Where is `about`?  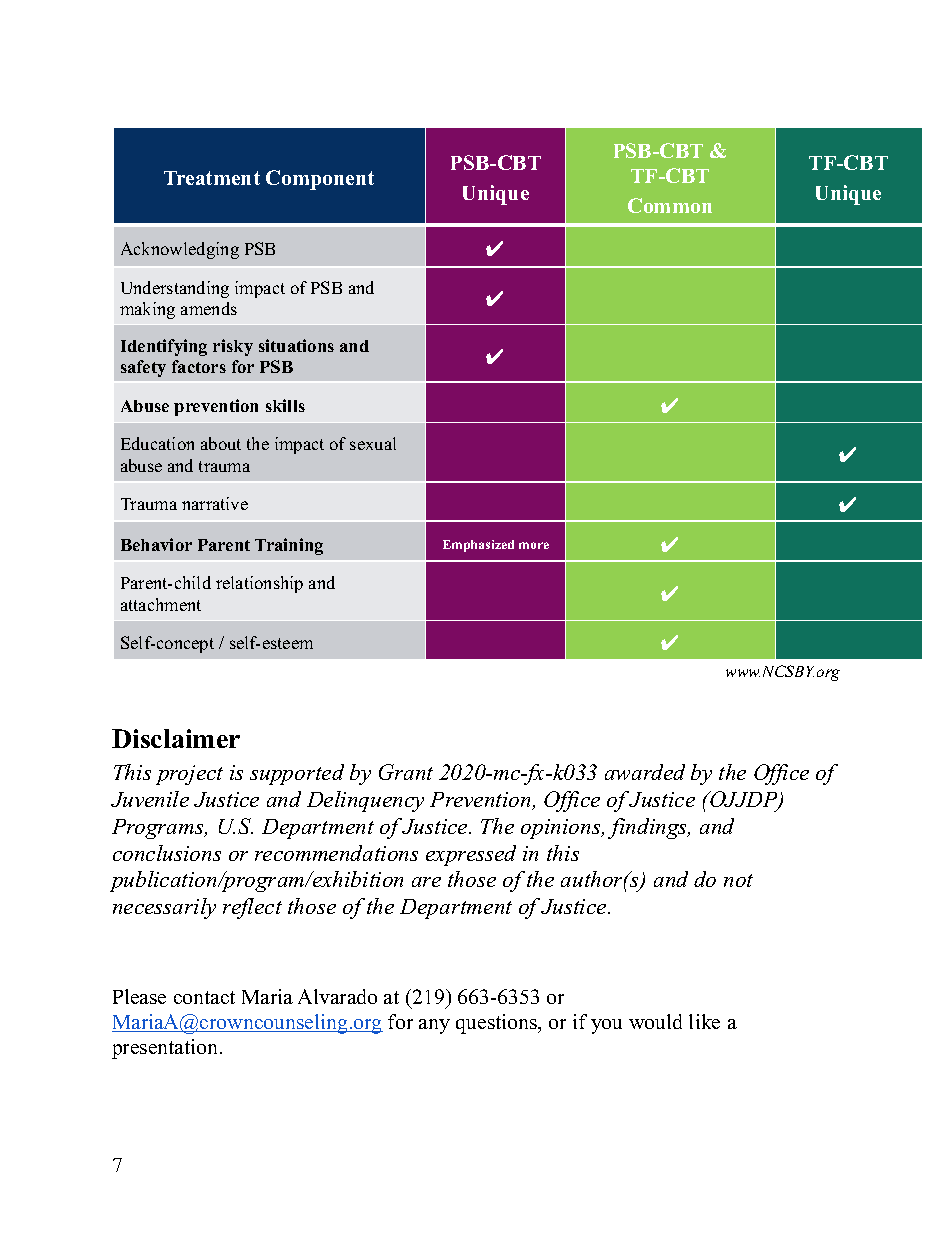
about is located at coordinates (221, 443).
